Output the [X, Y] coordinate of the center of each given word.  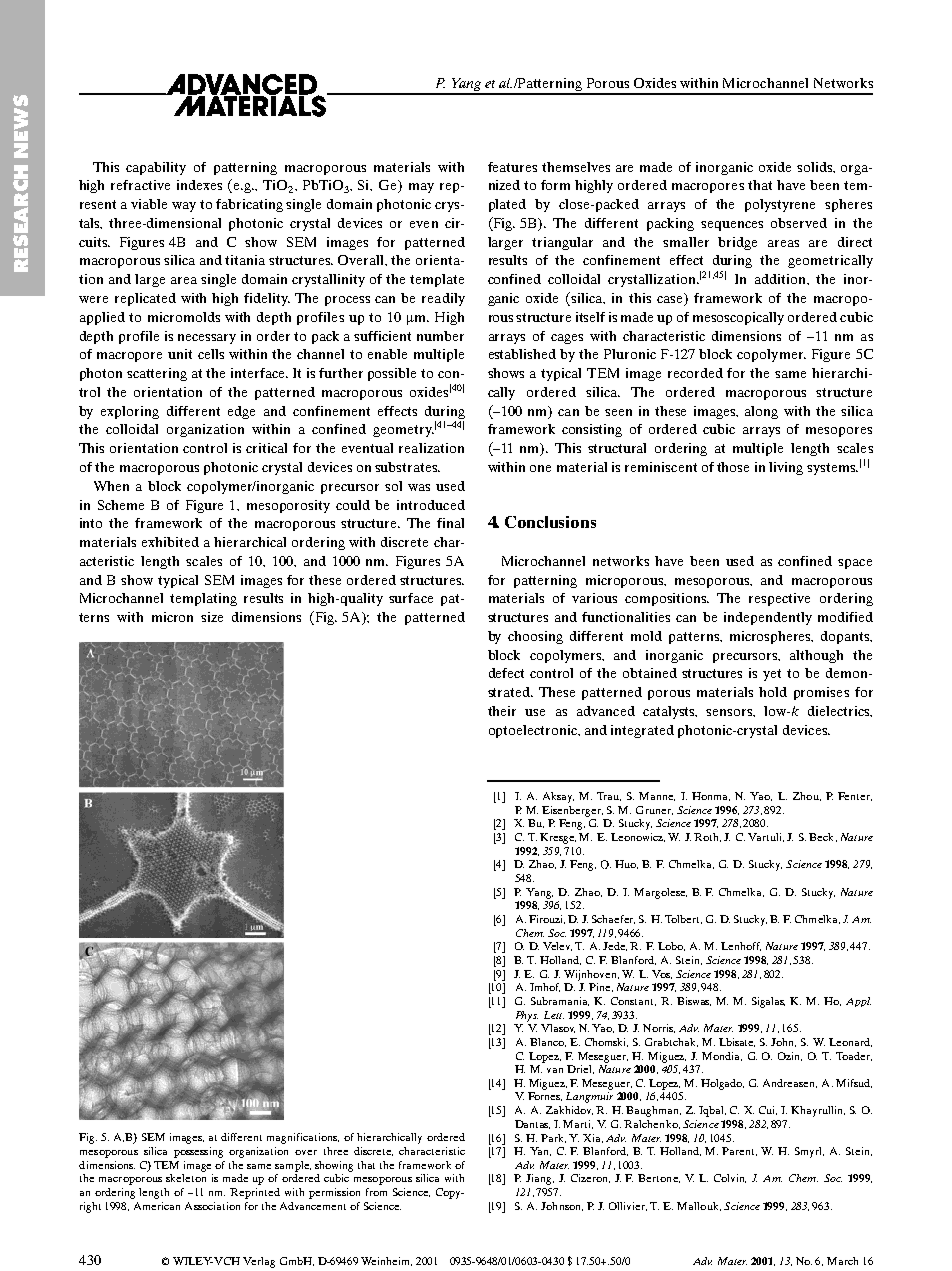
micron [172, 617]
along [761, 412]
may [421, 188]
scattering [157, 374]
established [522, 354]
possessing [198, 1152]
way [184, 207]
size [212, 617]
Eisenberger [572, 811]
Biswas [694, 1001]
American [157, 1206]
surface [411, 598]
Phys [527, 1016]
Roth [707, 837]
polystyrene [780, 205]
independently [768, 618]
